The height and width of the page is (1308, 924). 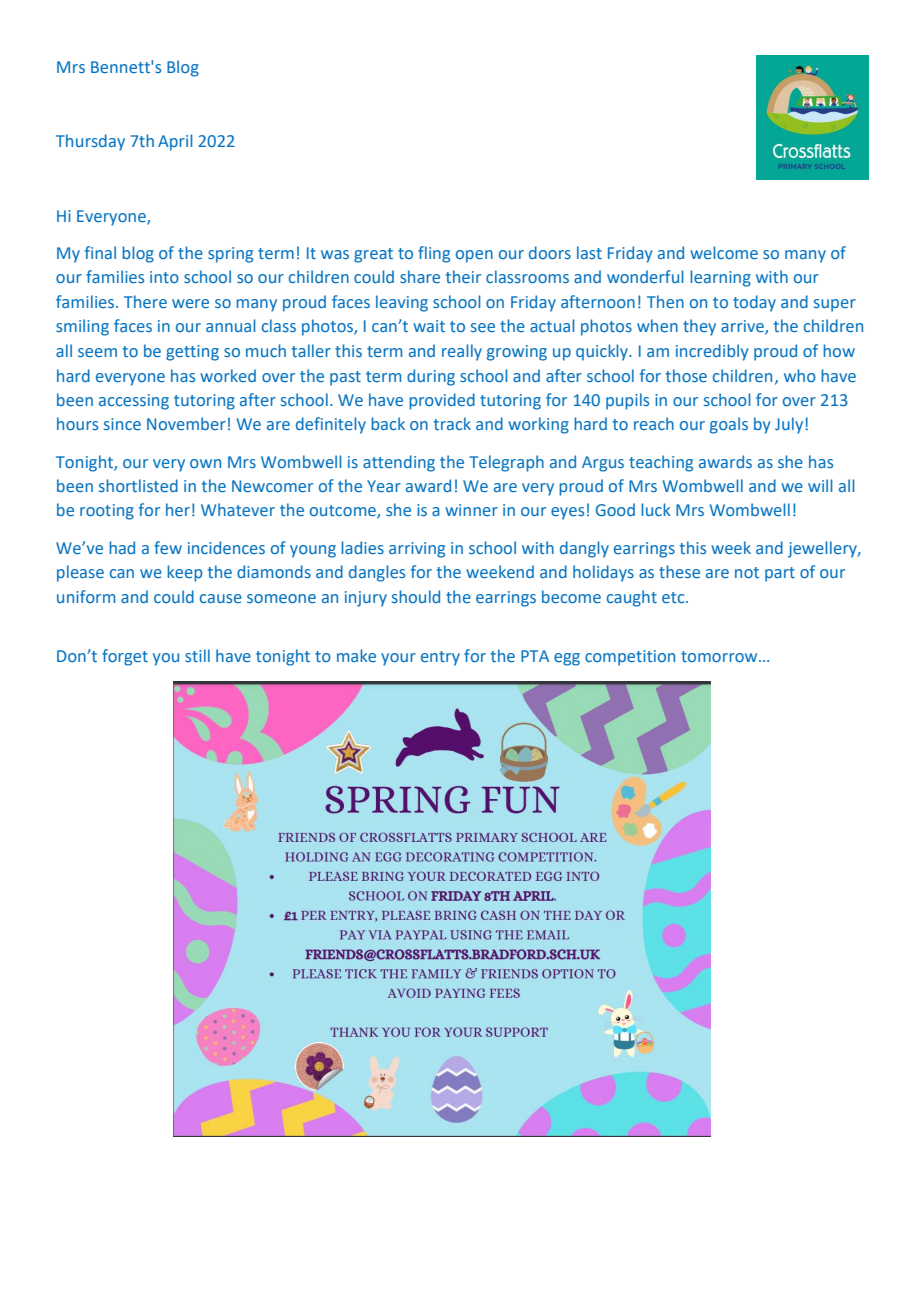 What do you see at coordinates (197, 655) in the page?
I see `still` at bounding box center [197, 655].
